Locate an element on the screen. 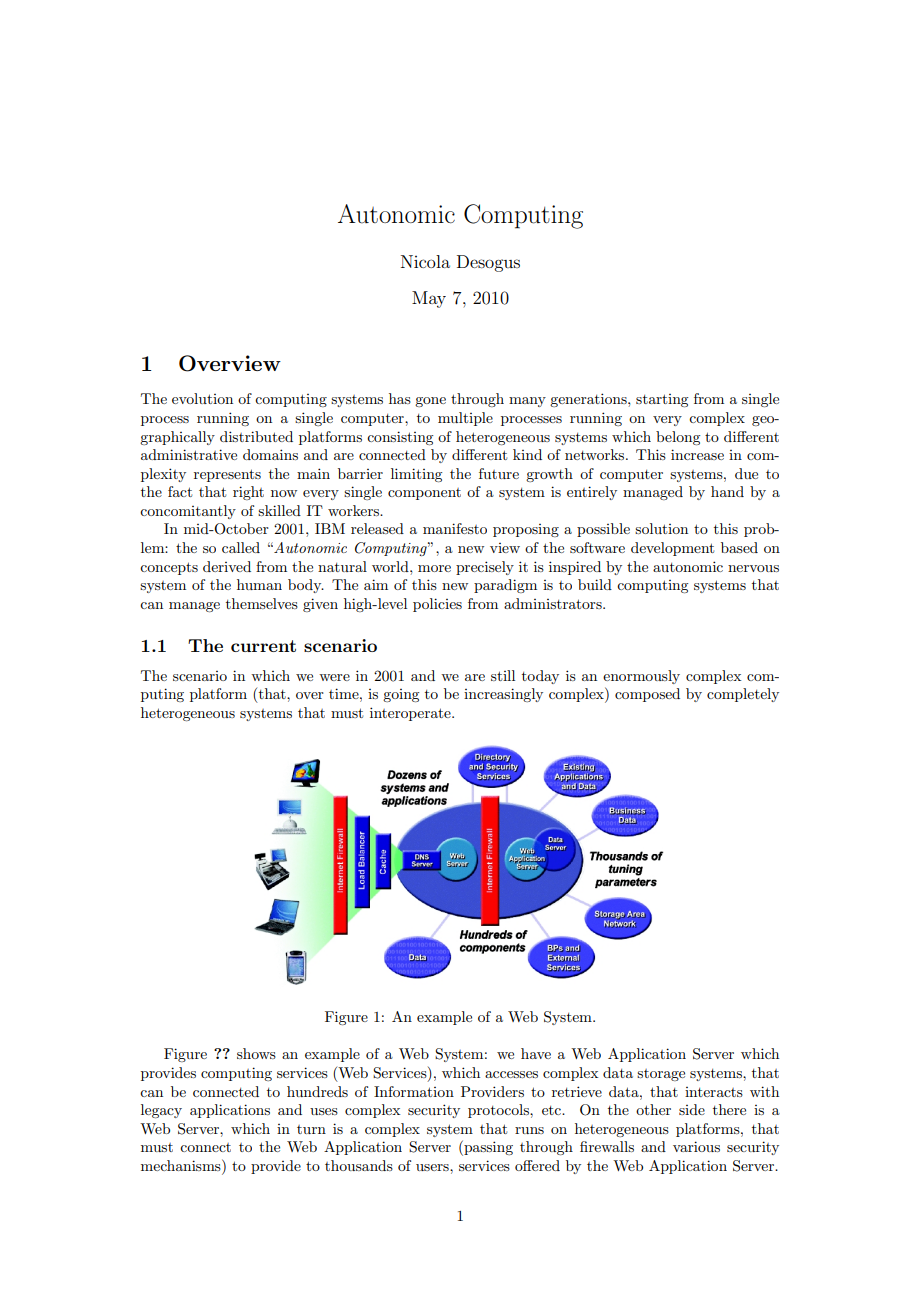 The image size is (924, 1308). composed is located at coordinates (647, 695).
